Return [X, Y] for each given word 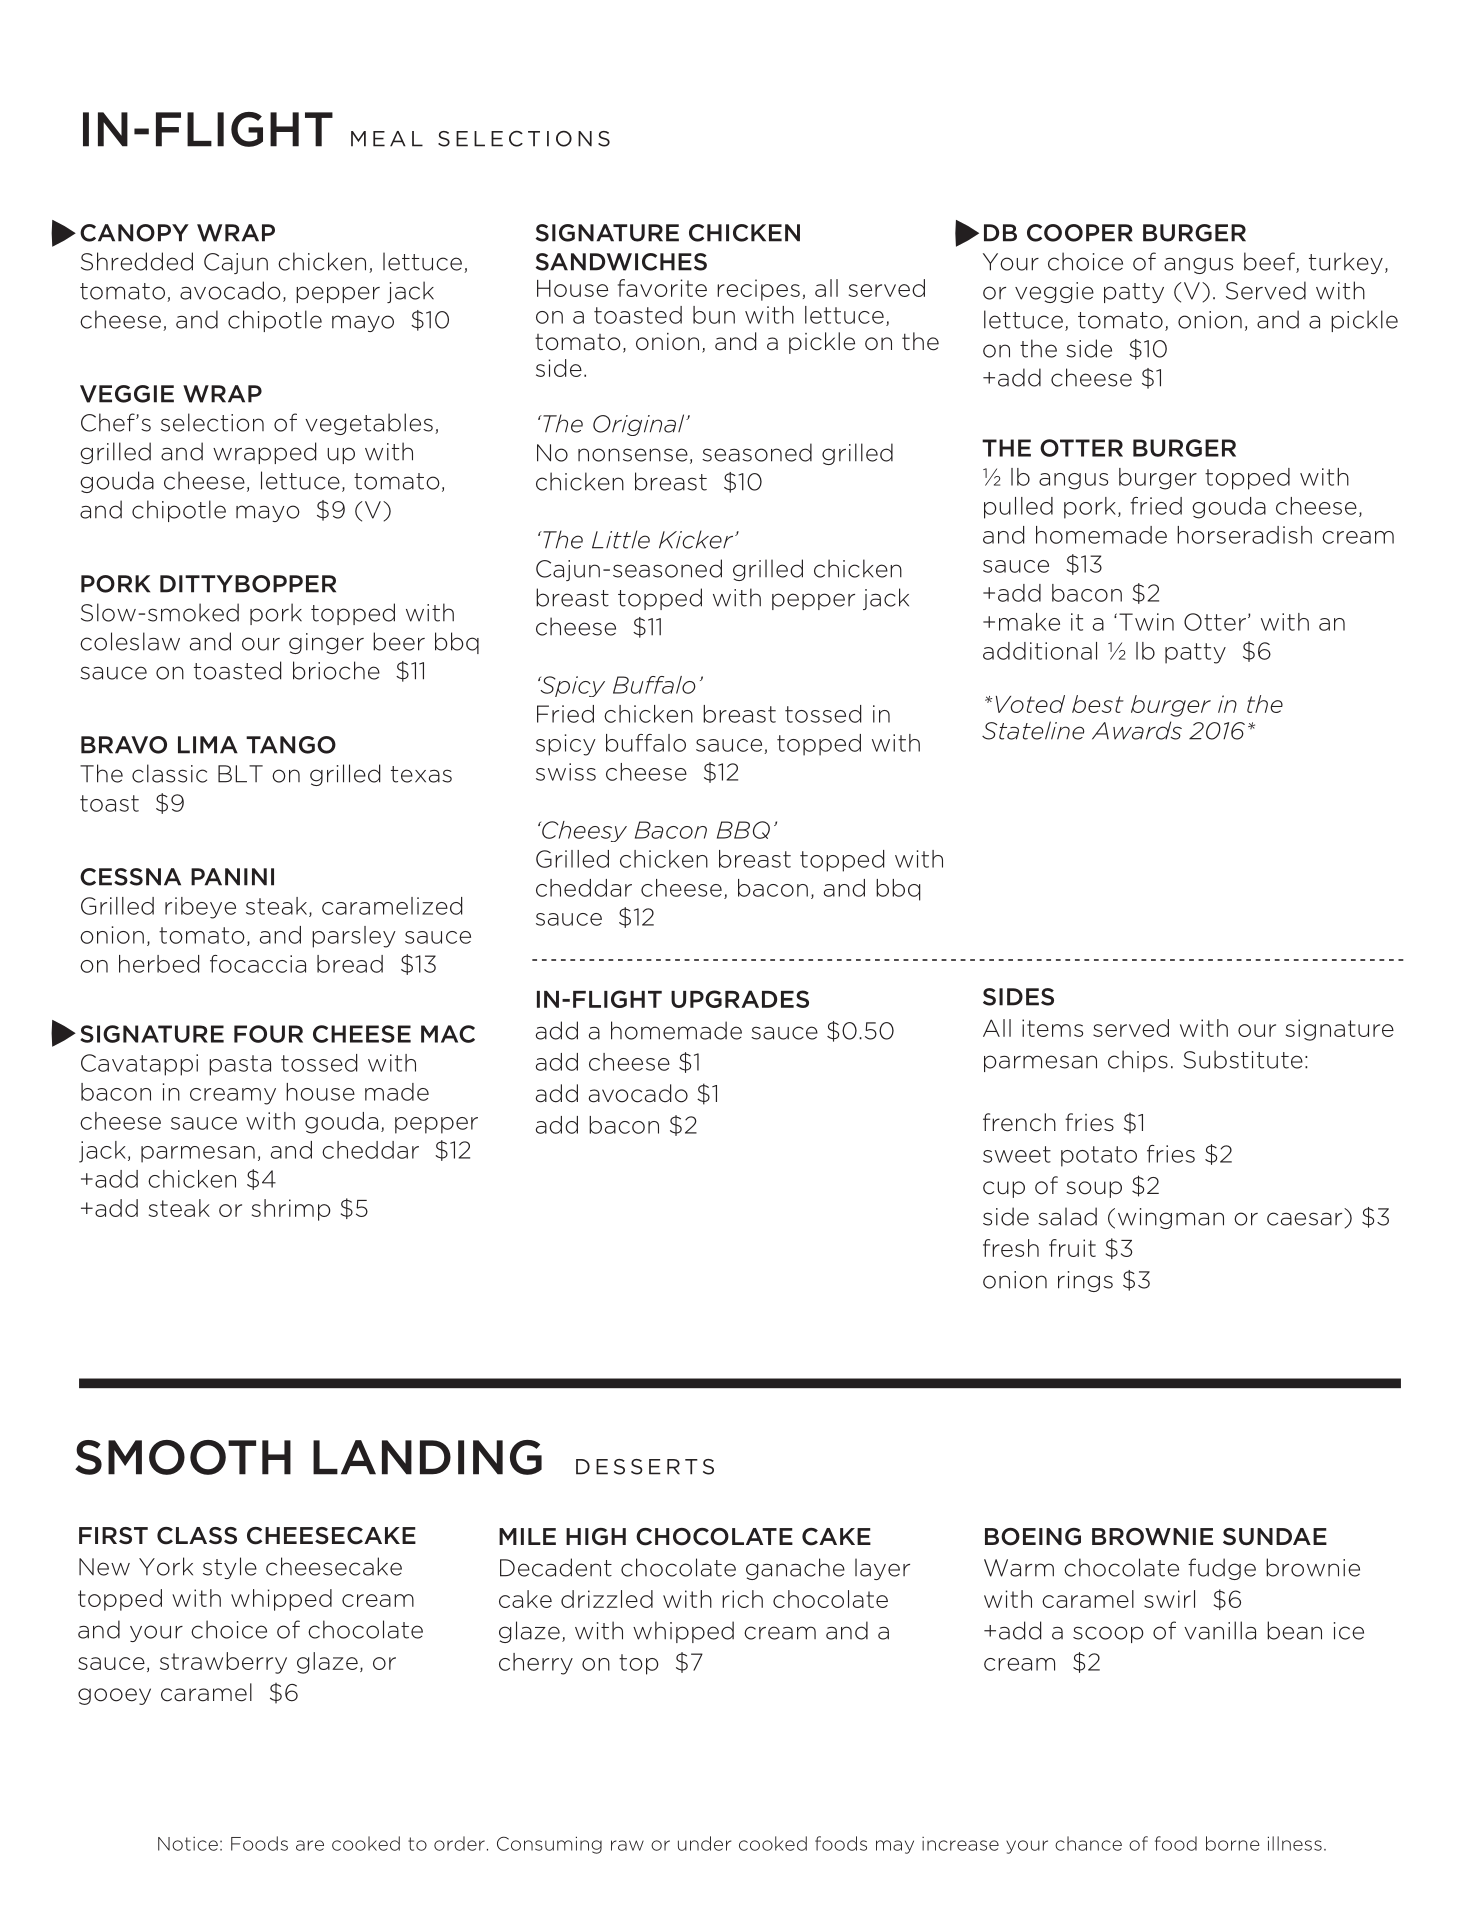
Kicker [697, 539]
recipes [758, 290]
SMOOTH [183, 1457]
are [310, 1845]
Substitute [1243, 1059]
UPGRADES [740, 999]
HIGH [596, 1537]
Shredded [137, 261]
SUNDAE [1275, 1537]
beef [1270, 262]
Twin [1146, 622]
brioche [336, 670]
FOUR [268, 1034]
